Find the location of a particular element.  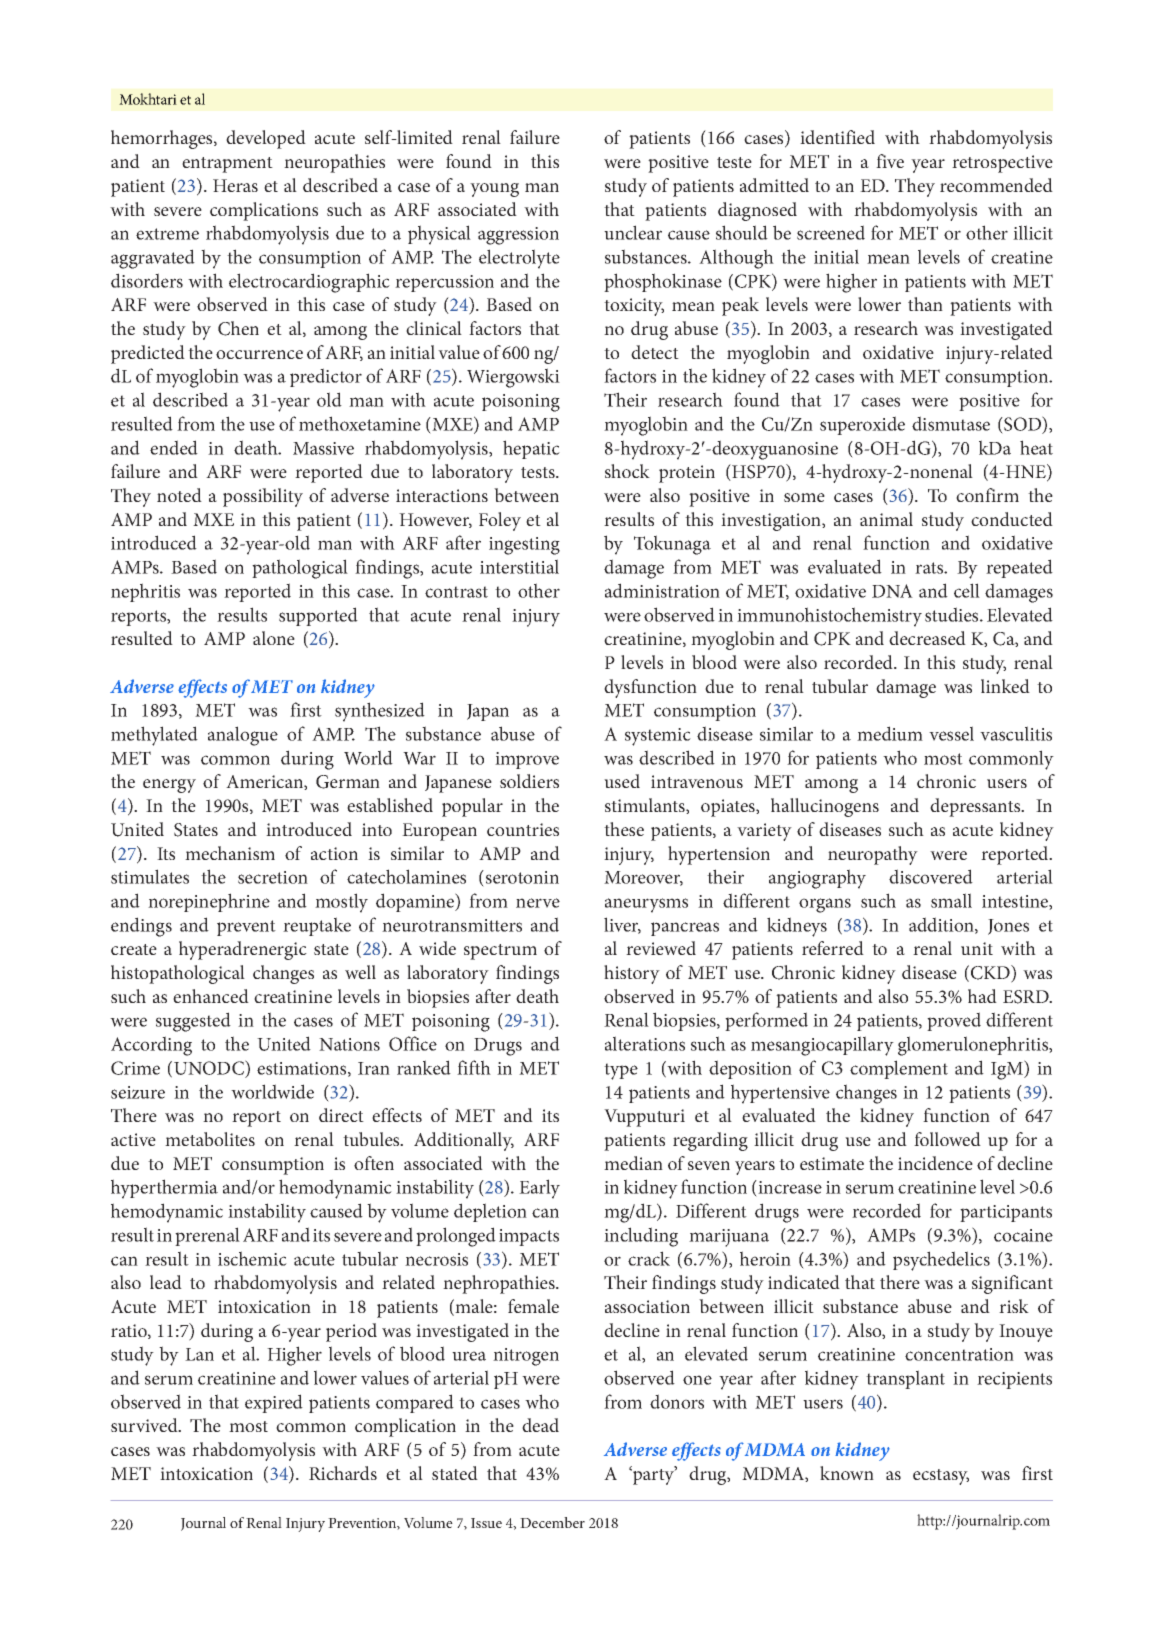

Richards is located at coordinates (343, 1473).
